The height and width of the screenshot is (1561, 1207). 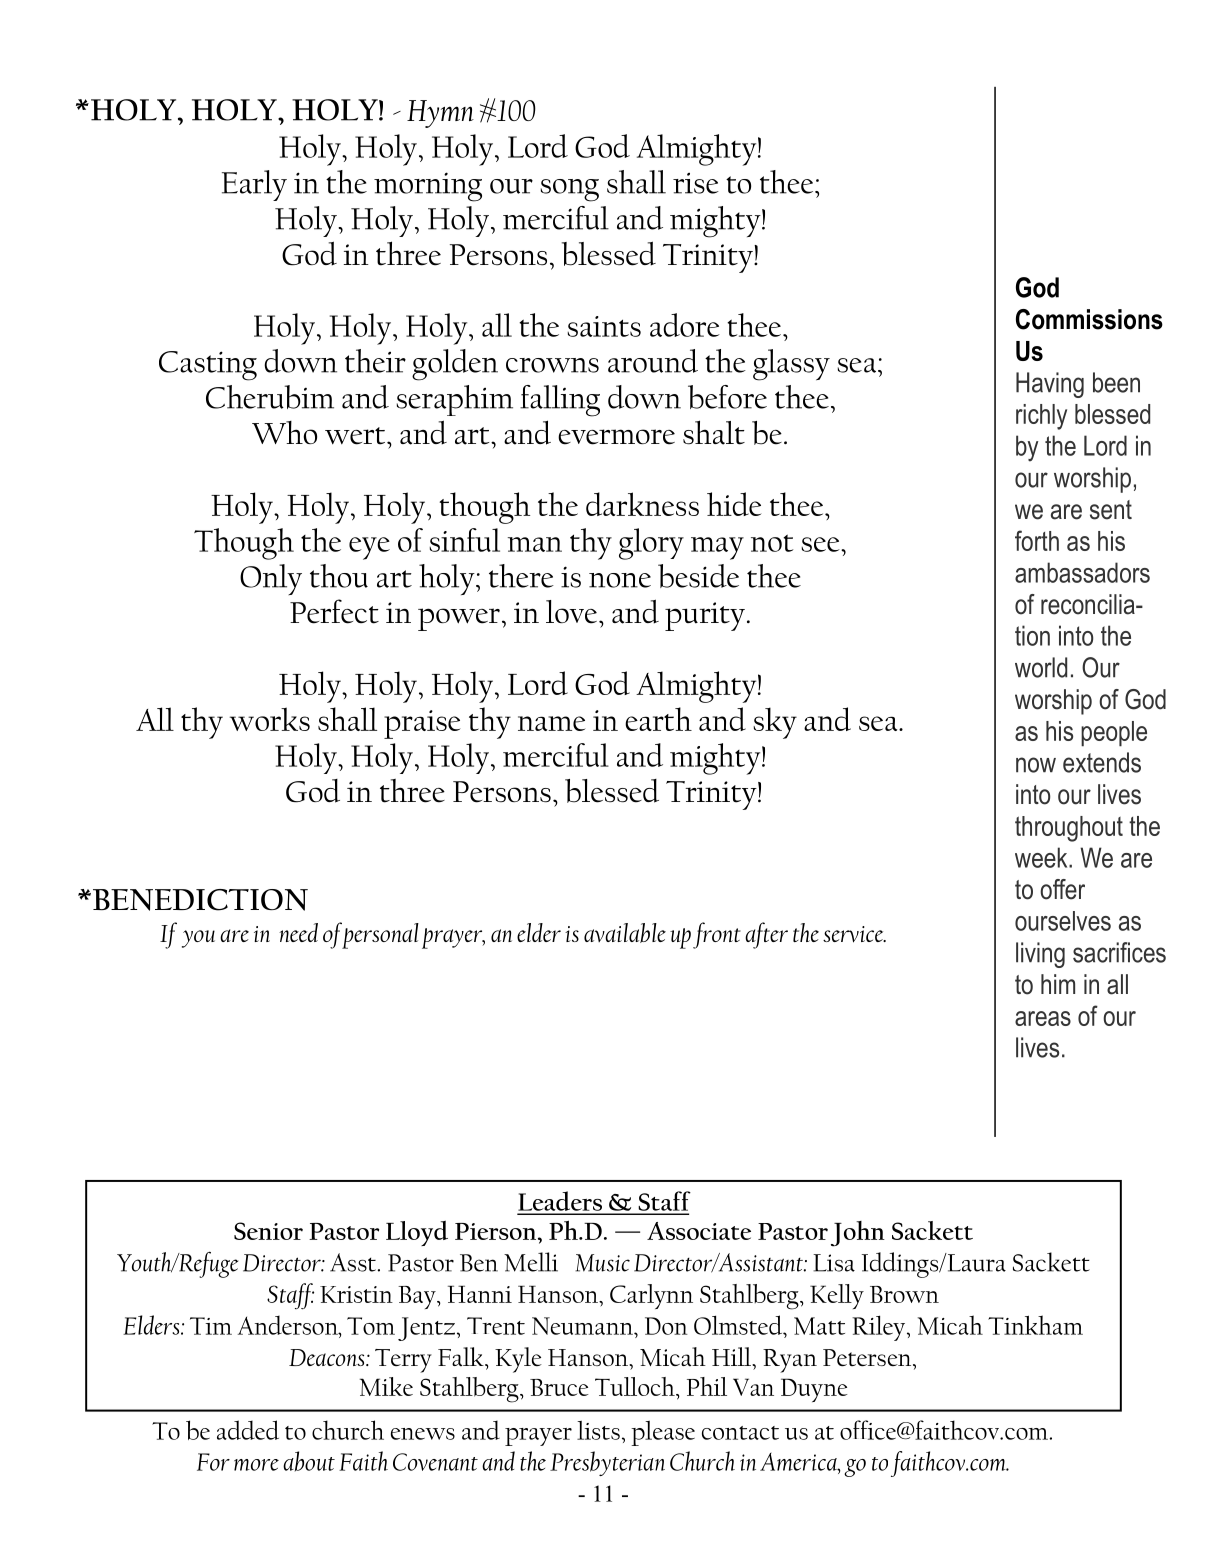 What do you see at coordinates (309, 1461) in the screenshot?
I see `about` at bounding box center [309, 1461].
